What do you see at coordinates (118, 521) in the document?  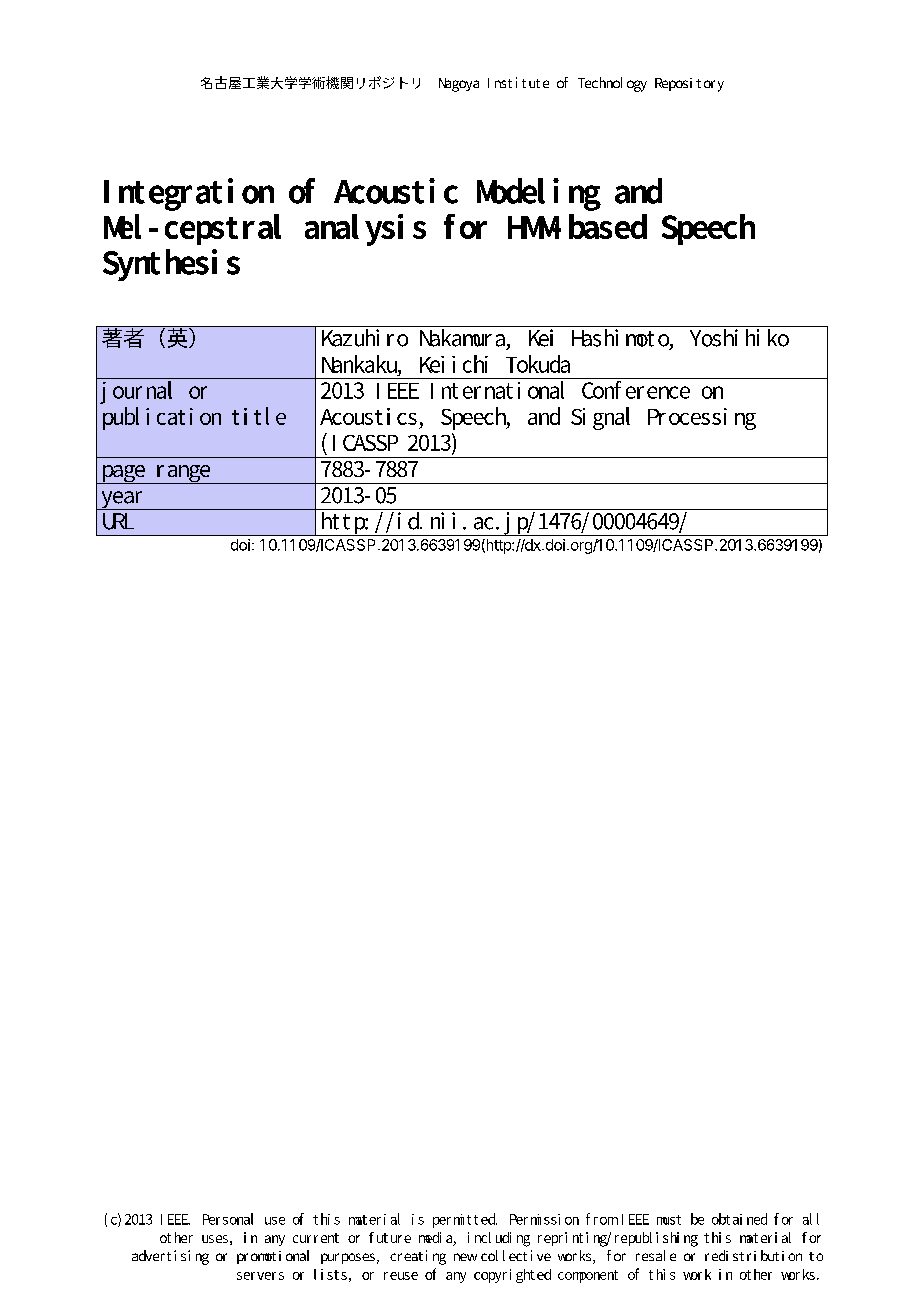 I see `URL` at bounding box center [118, 521].
